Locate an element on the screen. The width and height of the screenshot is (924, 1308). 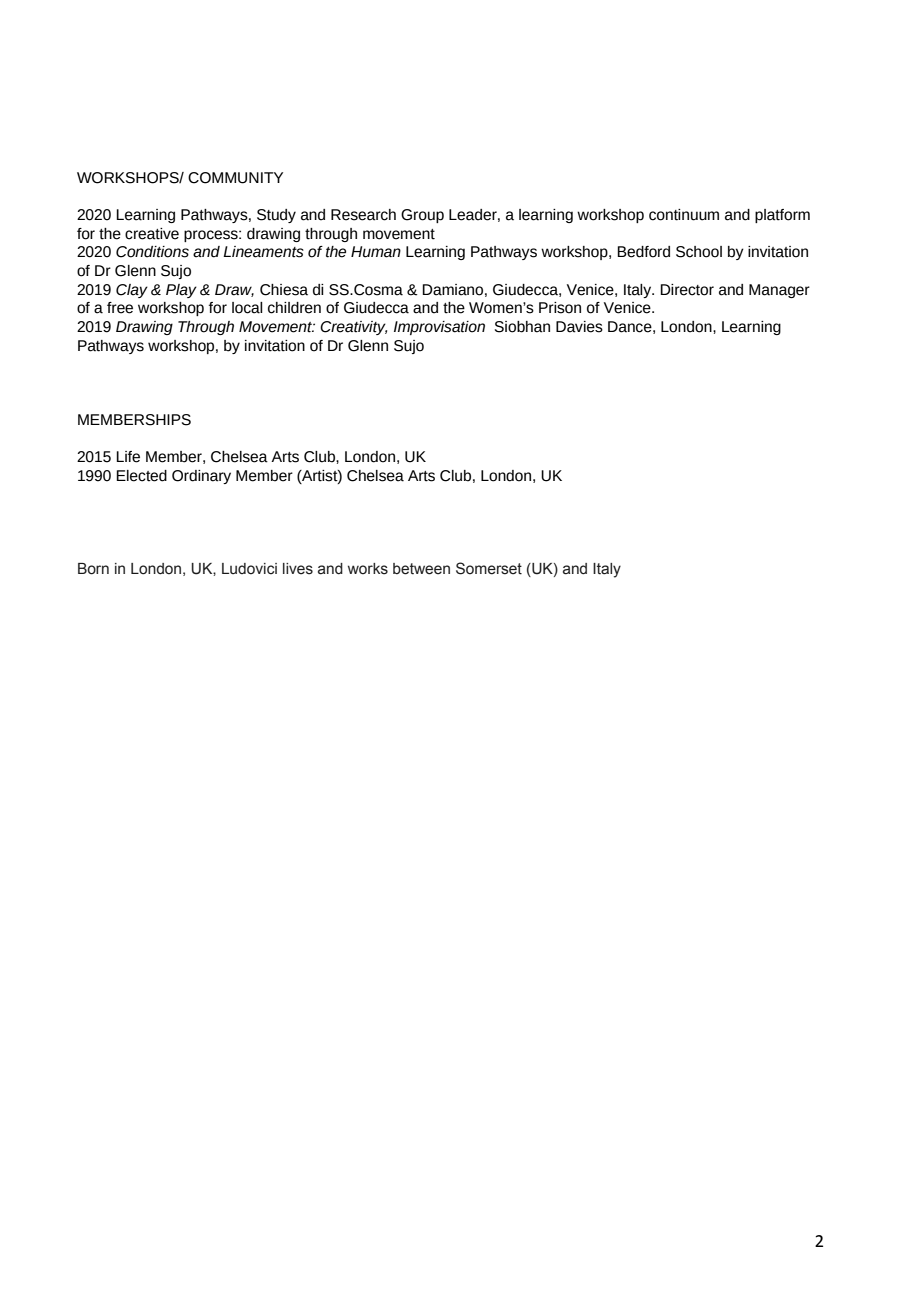
Group is located at coordinates (422, 216).
